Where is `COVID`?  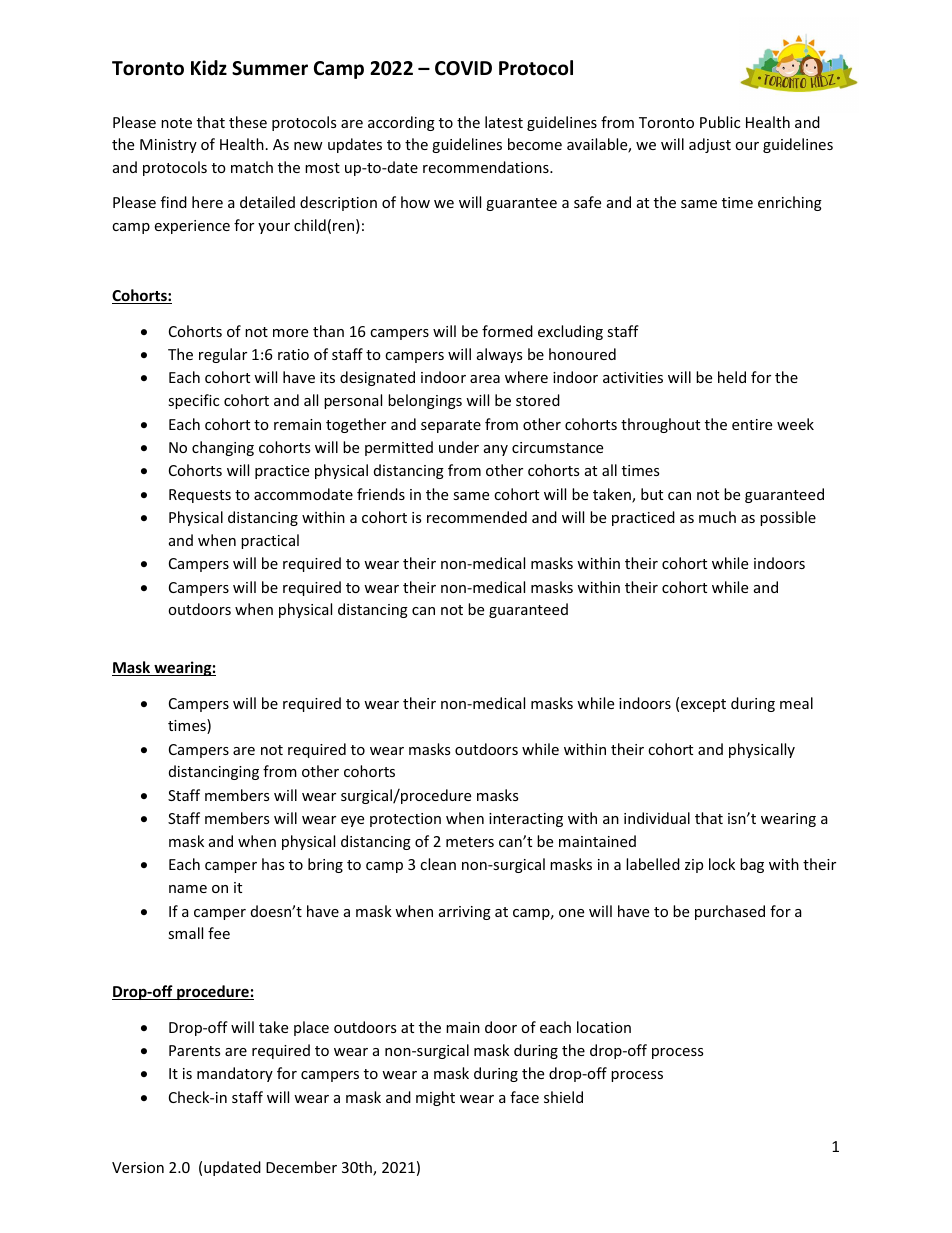 COVID is located at coordinates (463, 68).
